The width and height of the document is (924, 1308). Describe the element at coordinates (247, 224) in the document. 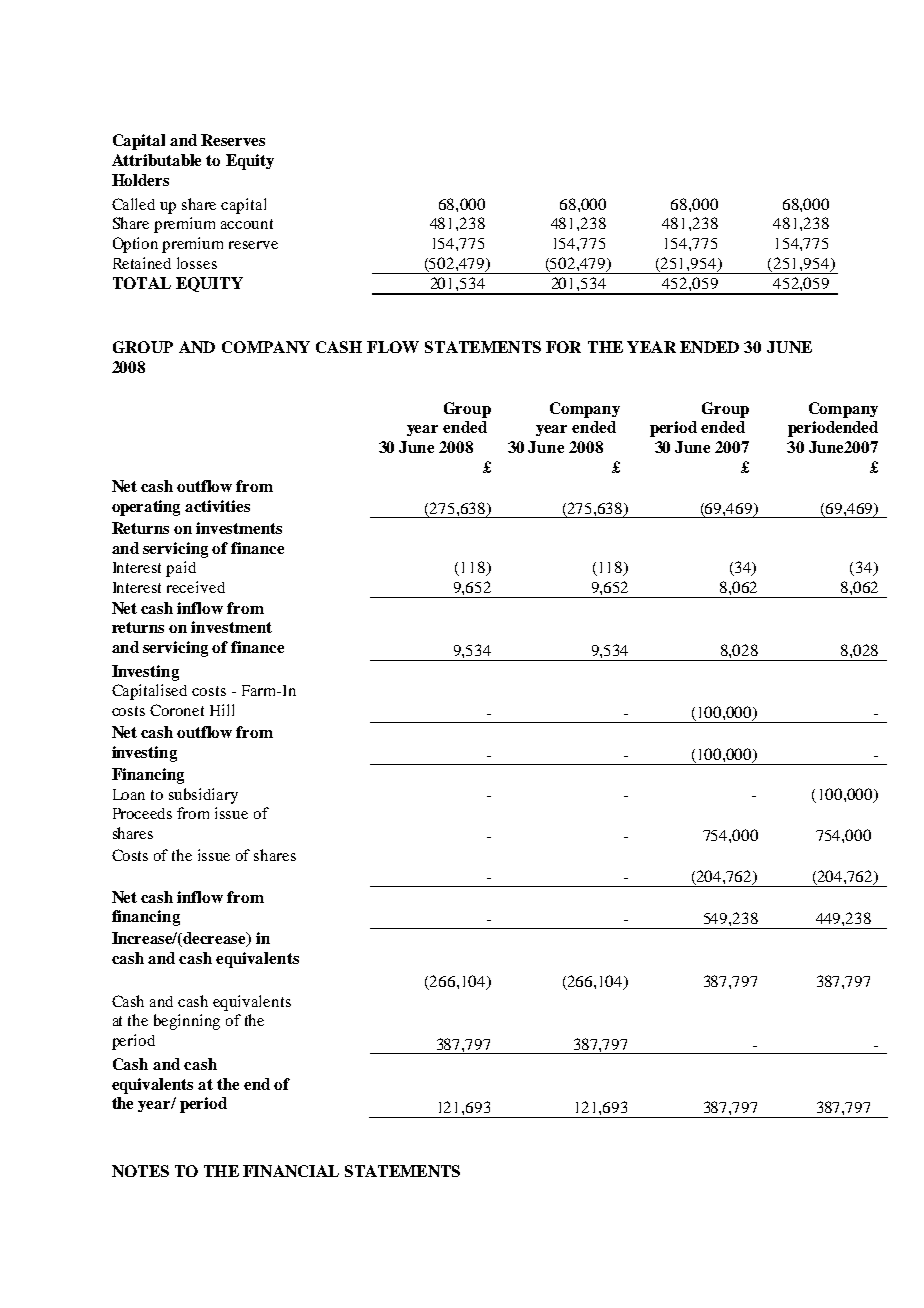

I see `account` at that location.
